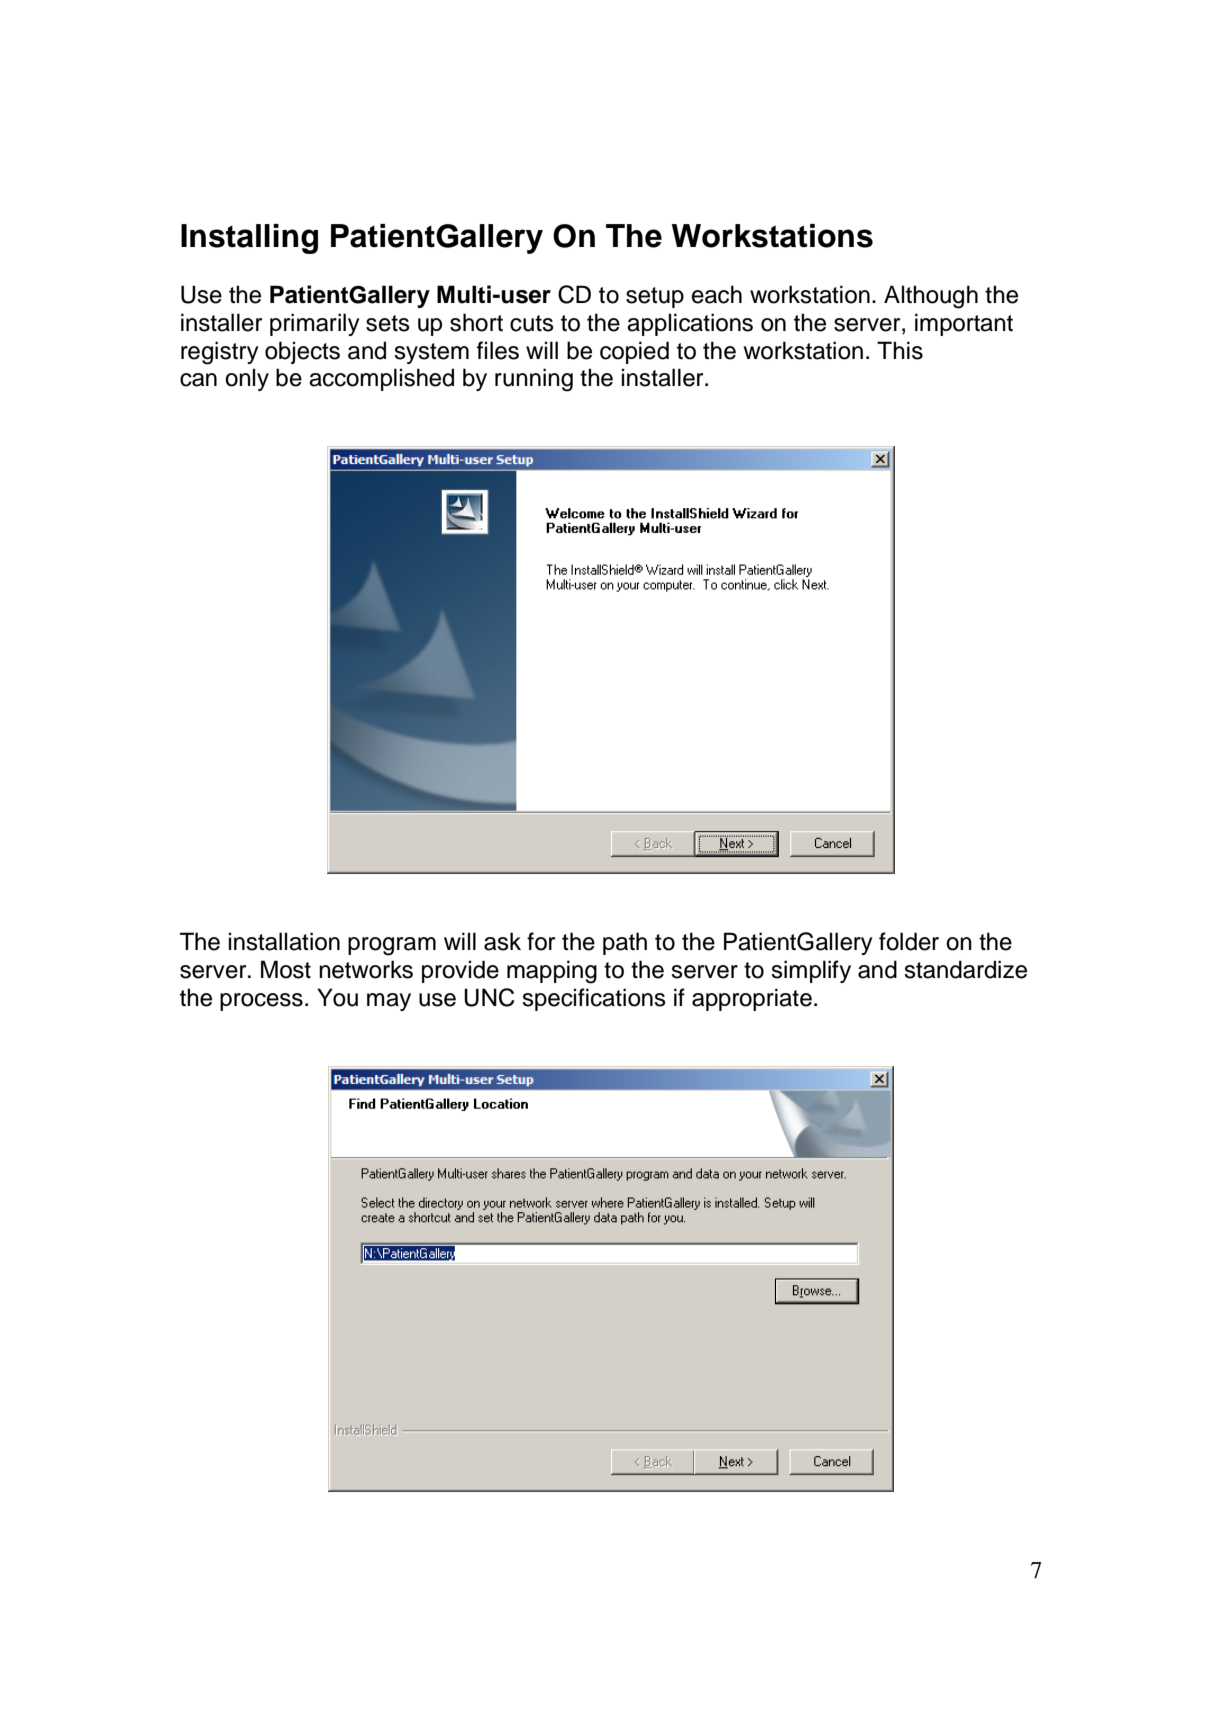 Image resolution: width=1221 pixels, height=1728 pixels. Describe the element at coordinates (534, 380) in the screenshot. I see `running` at that location.
